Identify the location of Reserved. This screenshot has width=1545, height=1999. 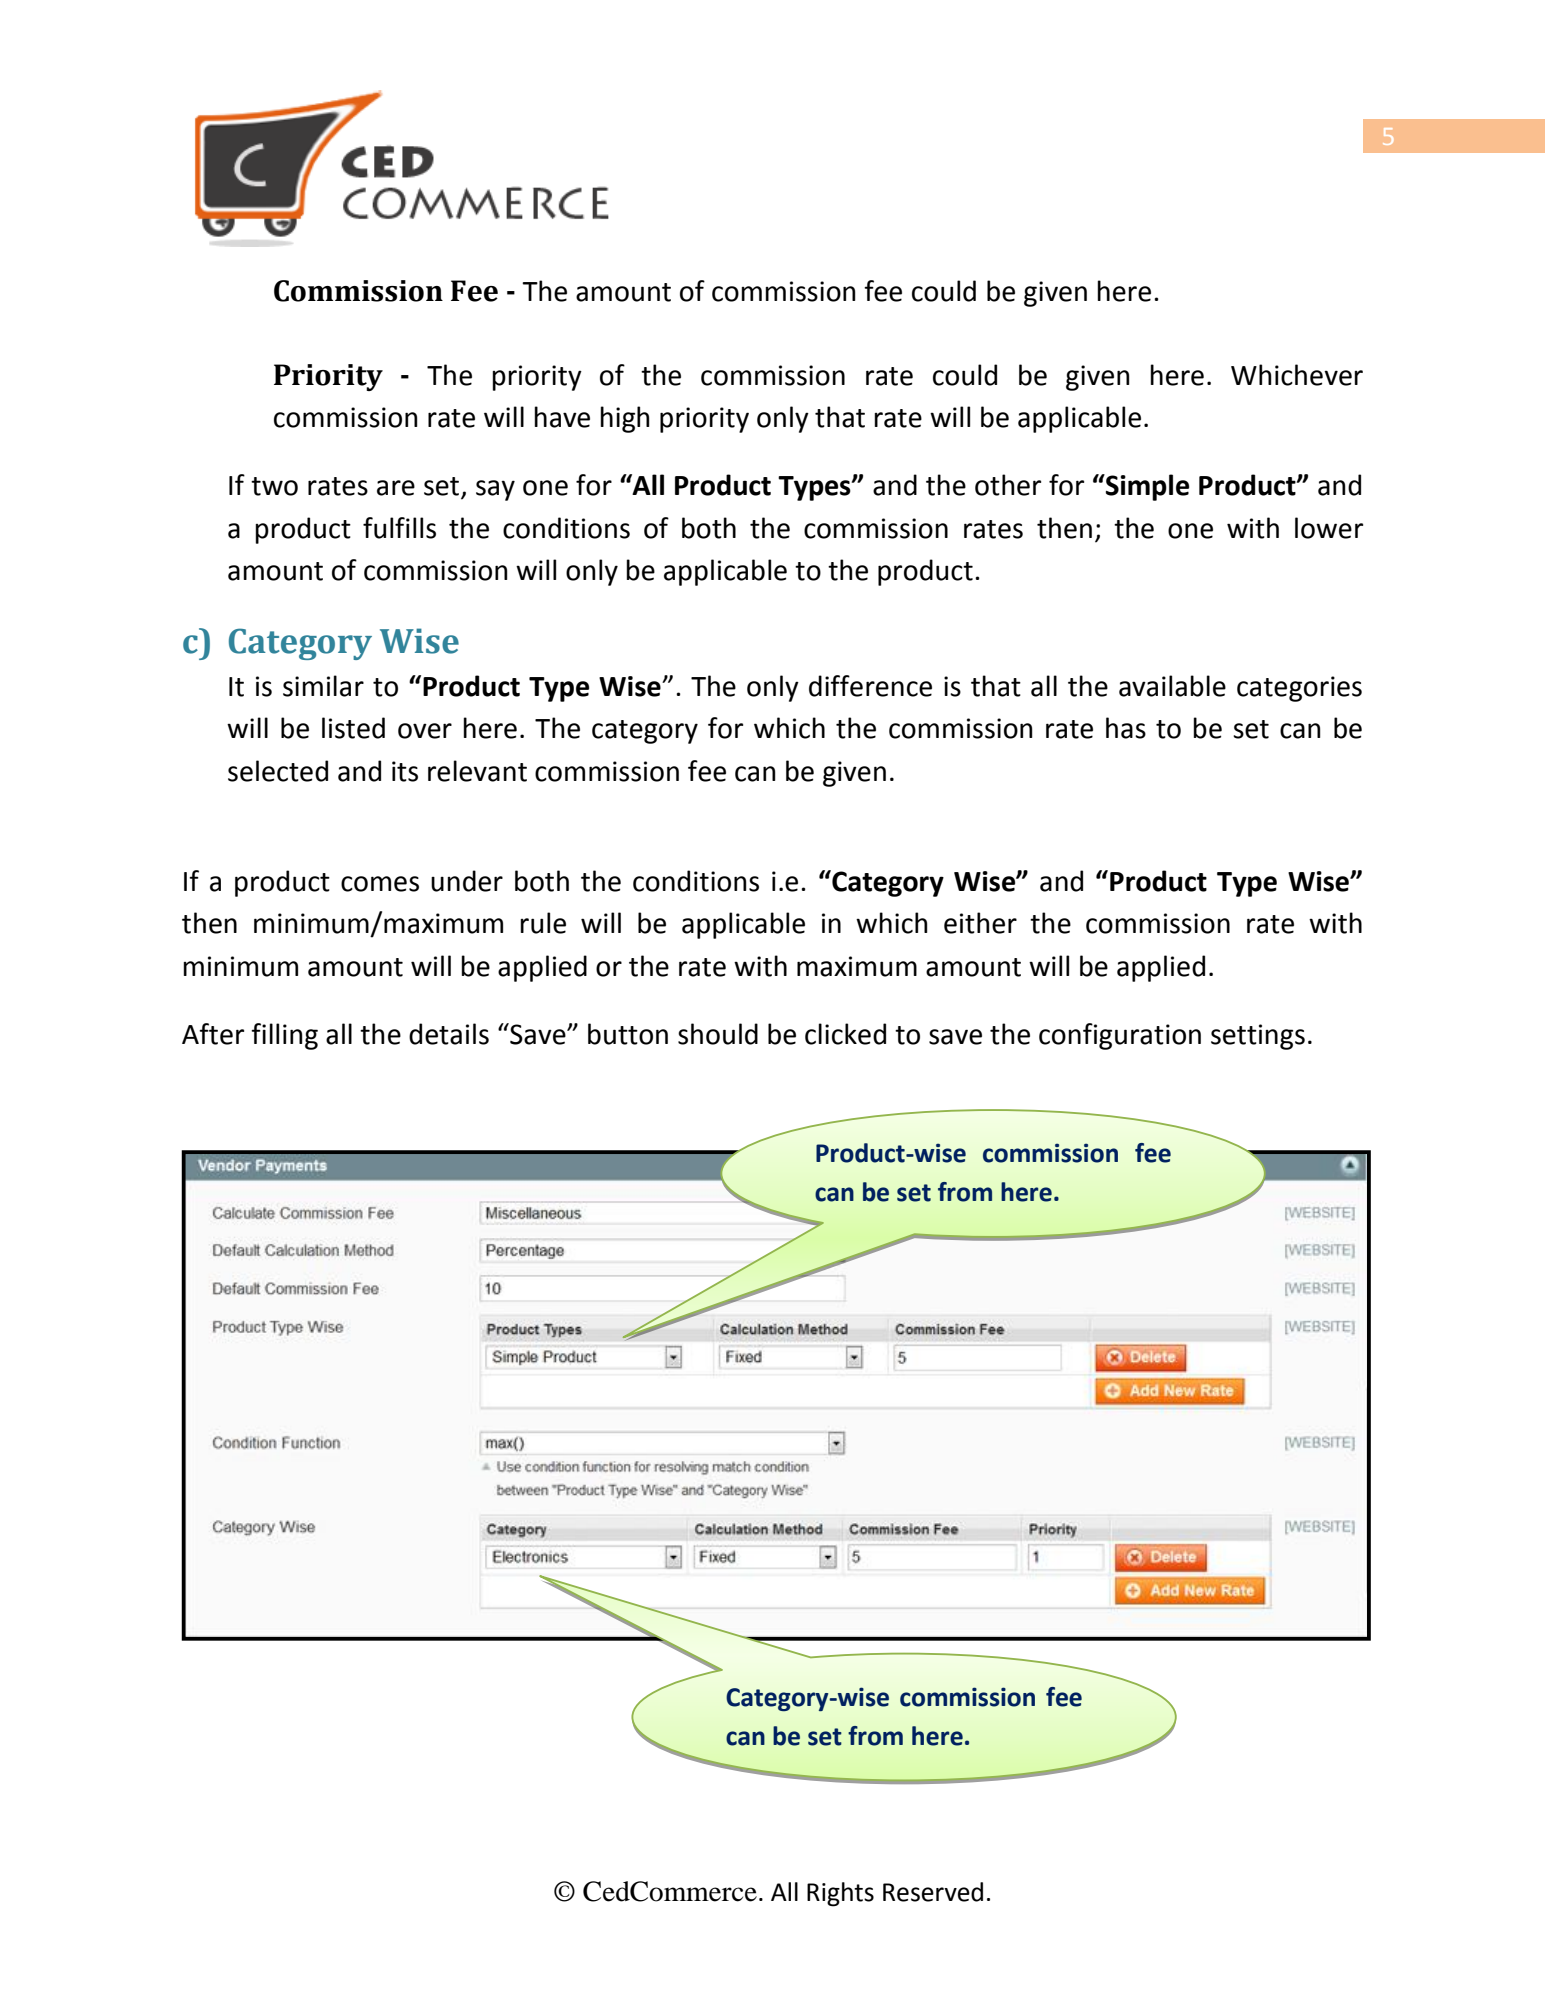
(933, 1892).
